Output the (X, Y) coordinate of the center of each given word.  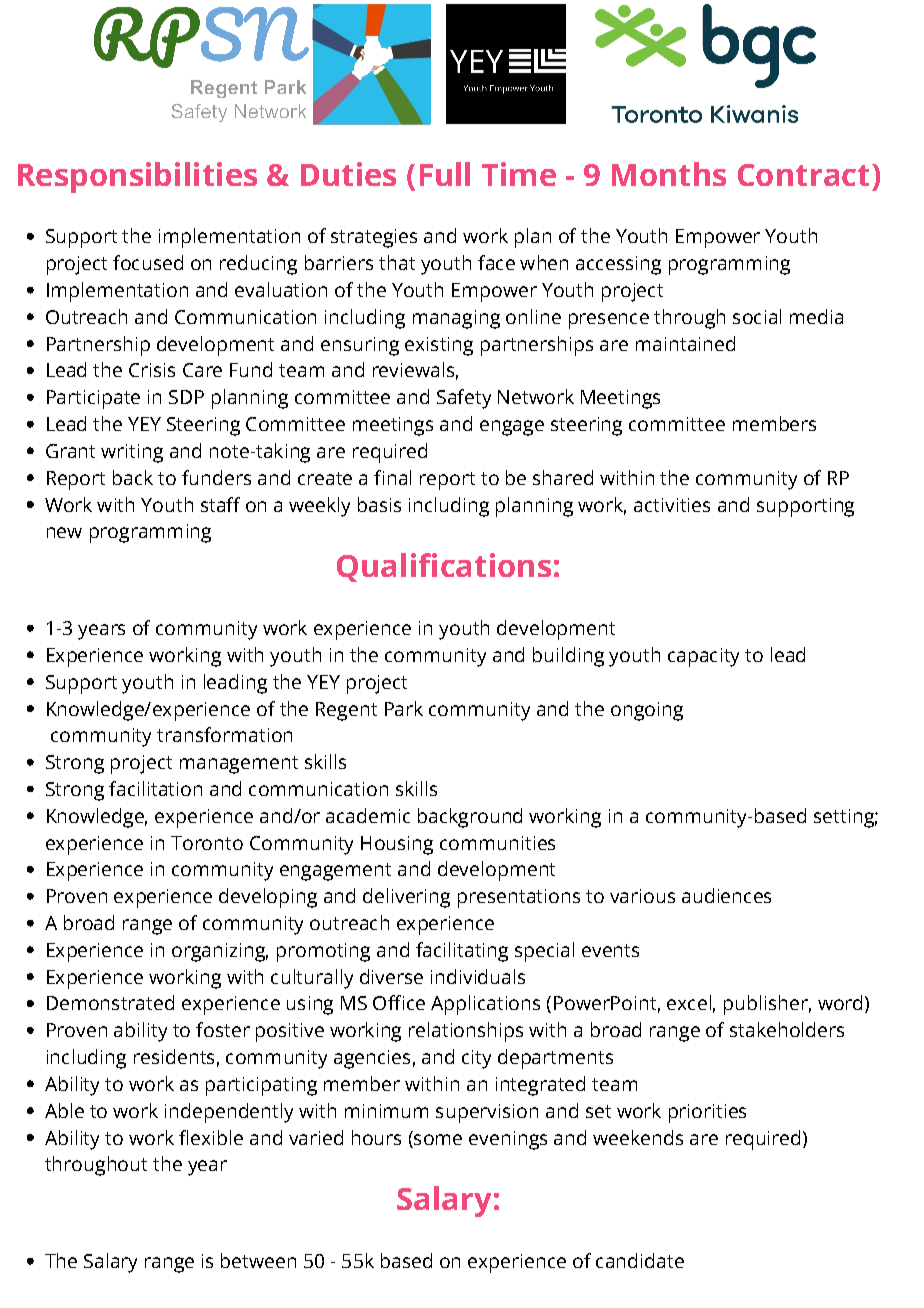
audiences (726, 895)
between (258, 1260)
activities (672, 505)
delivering (406, 898)
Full (445, 174)
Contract (803, 175)
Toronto (207, 843)
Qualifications (444, 567)
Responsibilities (137, 177)
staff (220, 504)
